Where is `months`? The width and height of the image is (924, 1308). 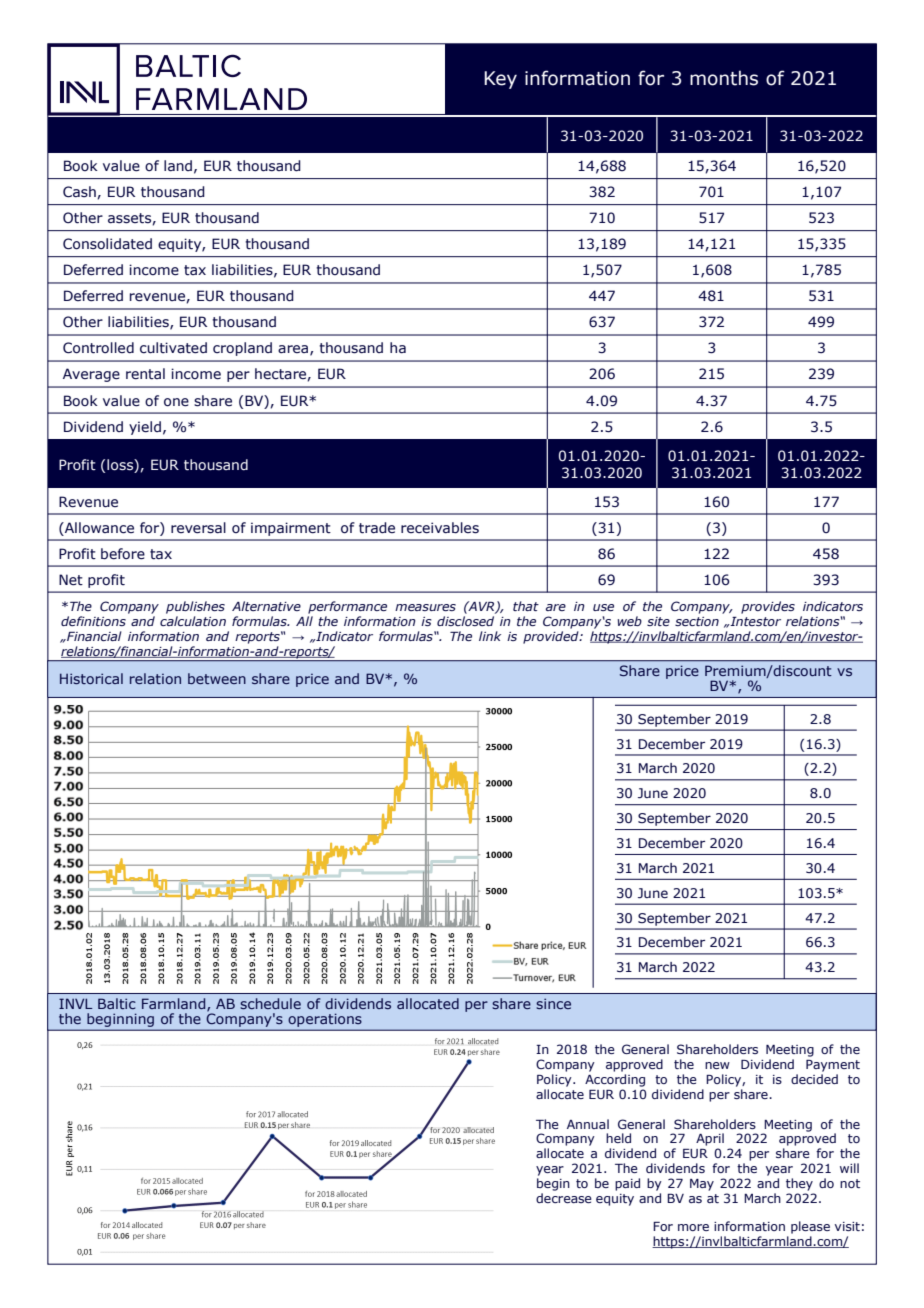
months is located at coordinates (724, 78).
